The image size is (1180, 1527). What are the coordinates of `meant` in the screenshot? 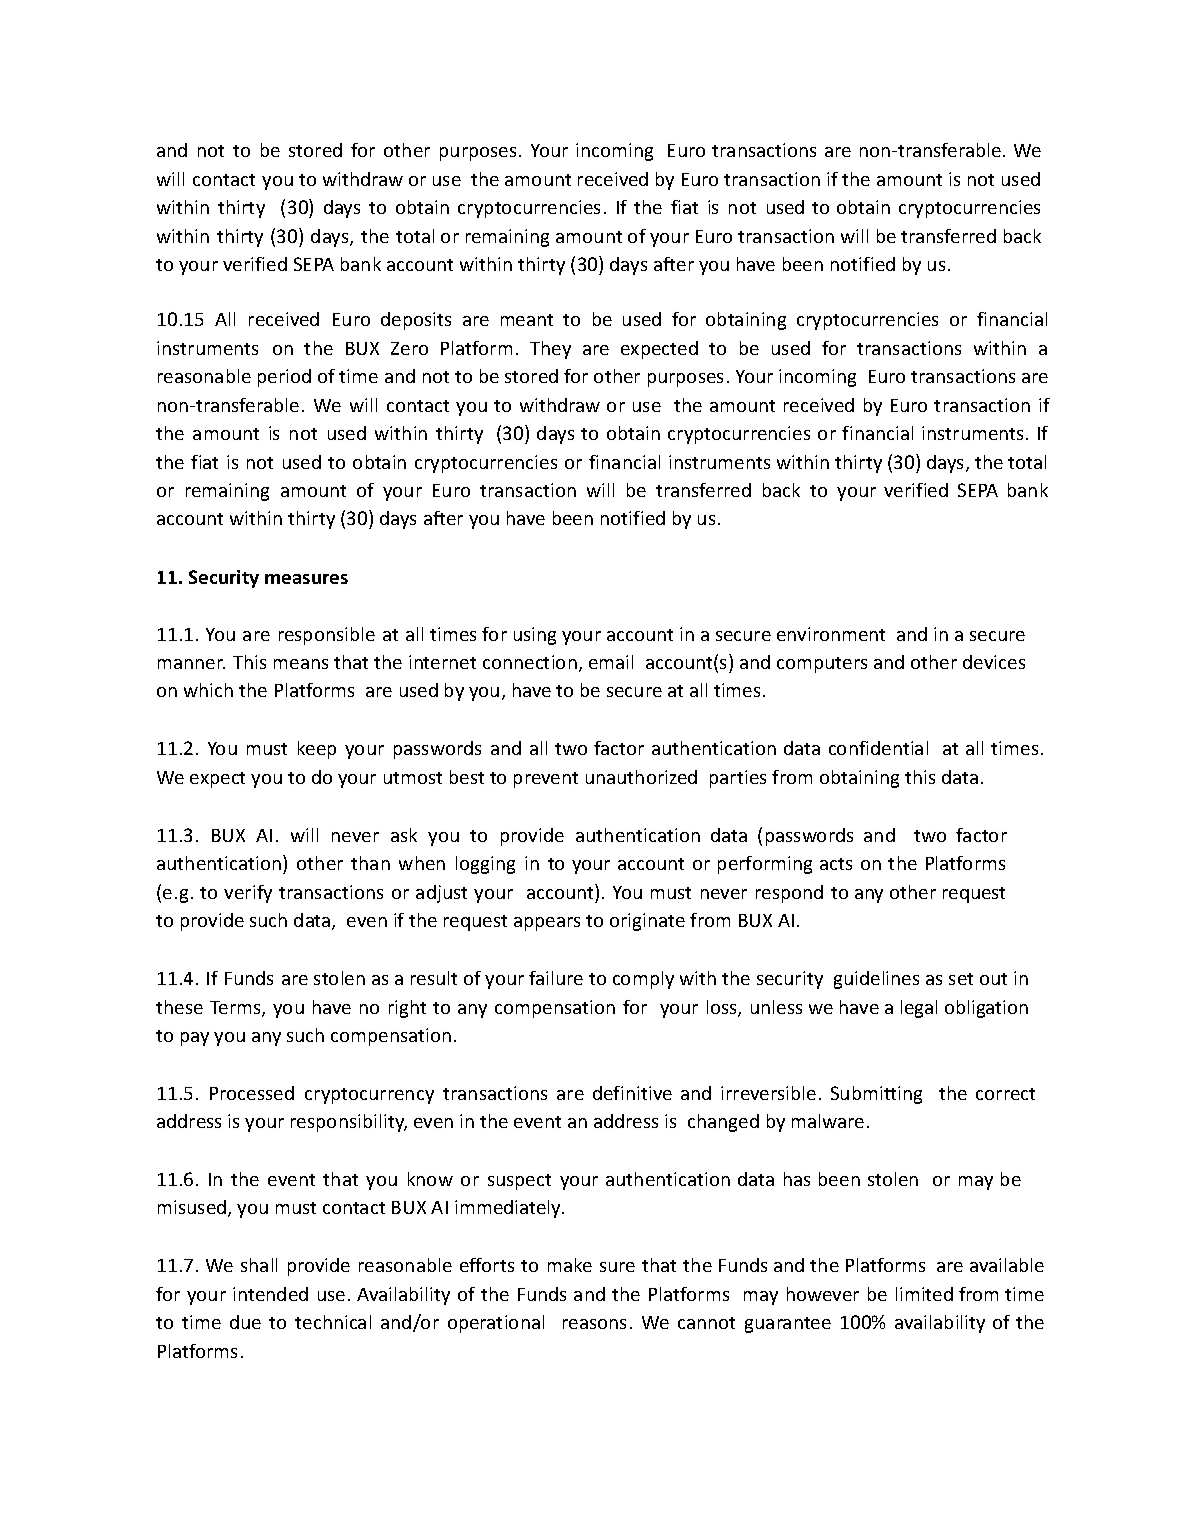 It's located at (527, 320).
